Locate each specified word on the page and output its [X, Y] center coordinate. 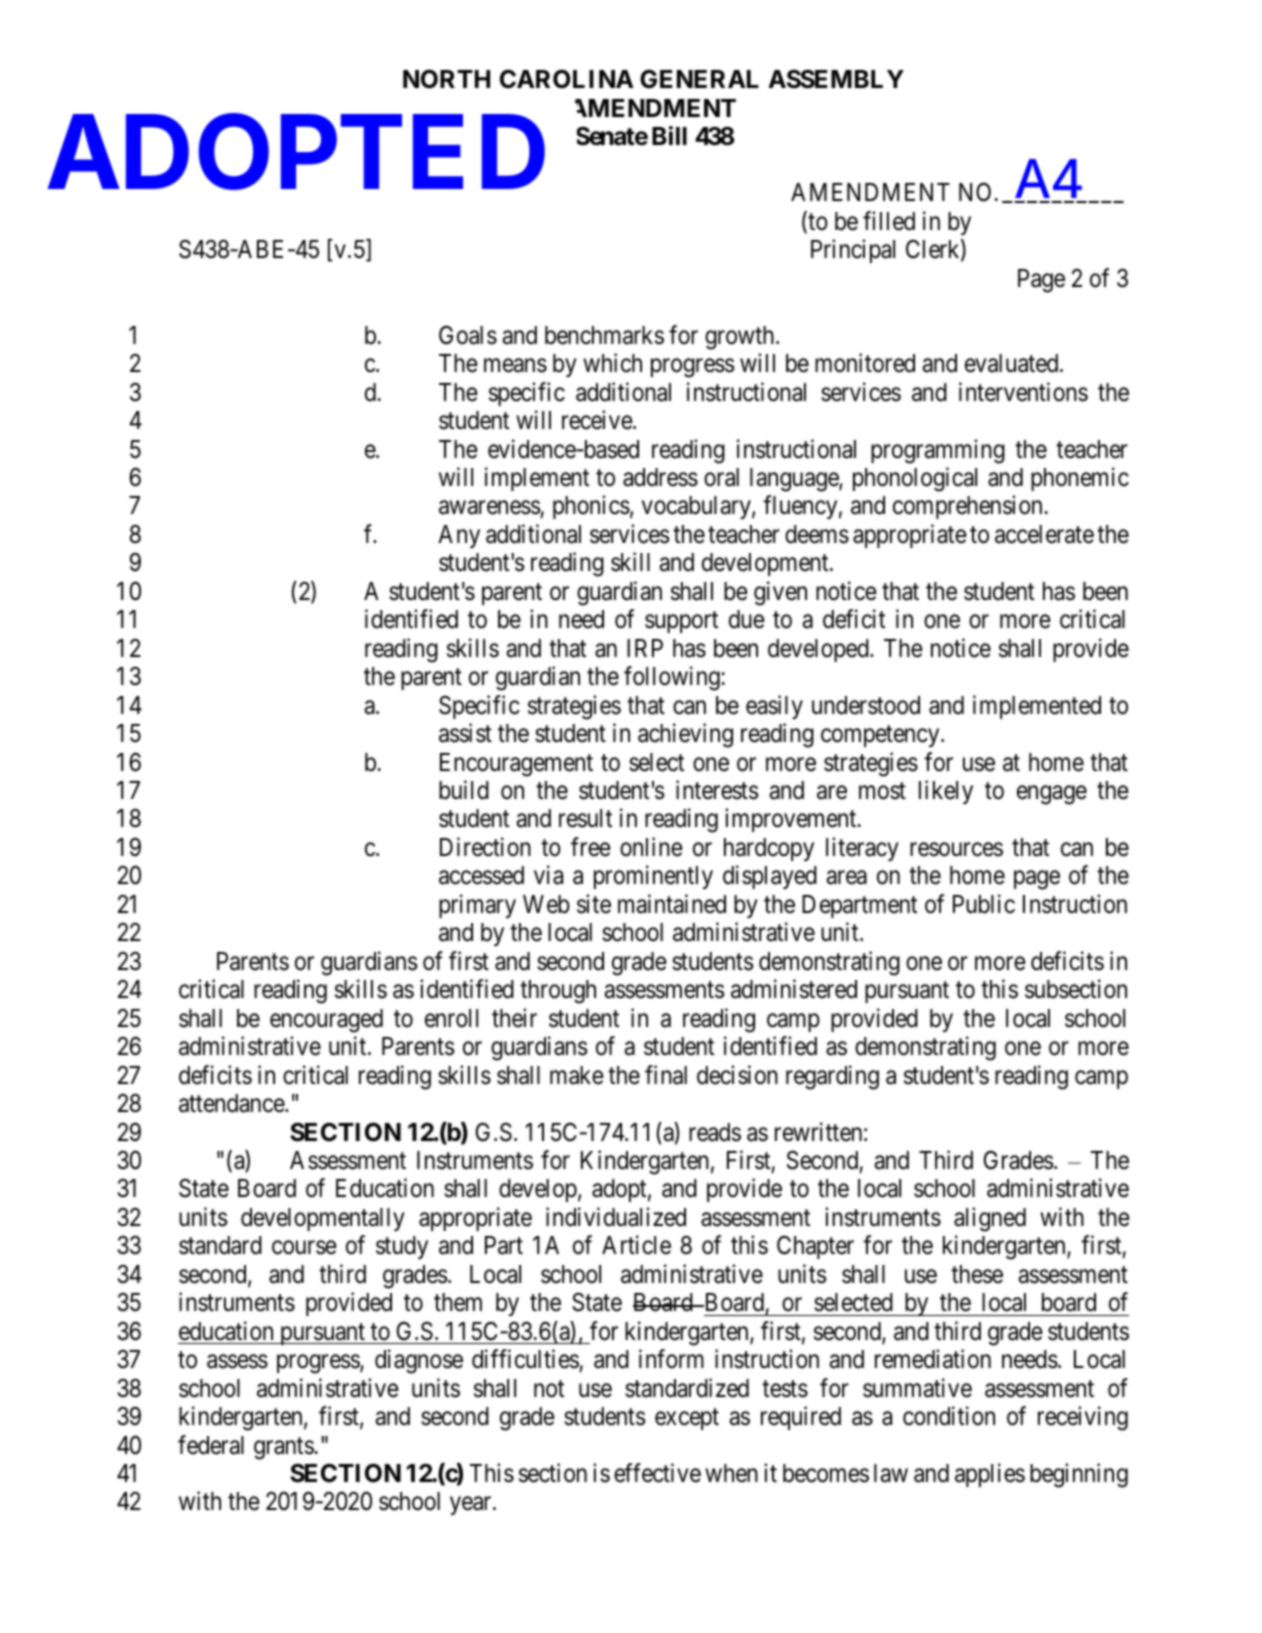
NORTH [446, 79]
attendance [232, 1103]
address [660, 477]
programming [938, 451]
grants [284, 1448]
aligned [990, 1219]
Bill [669, 135]
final [666, 1075]
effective [657, 1473]
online [651, 847]
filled [889, 221]
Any [459, 536]
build [464, 790]
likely [946, 792]
